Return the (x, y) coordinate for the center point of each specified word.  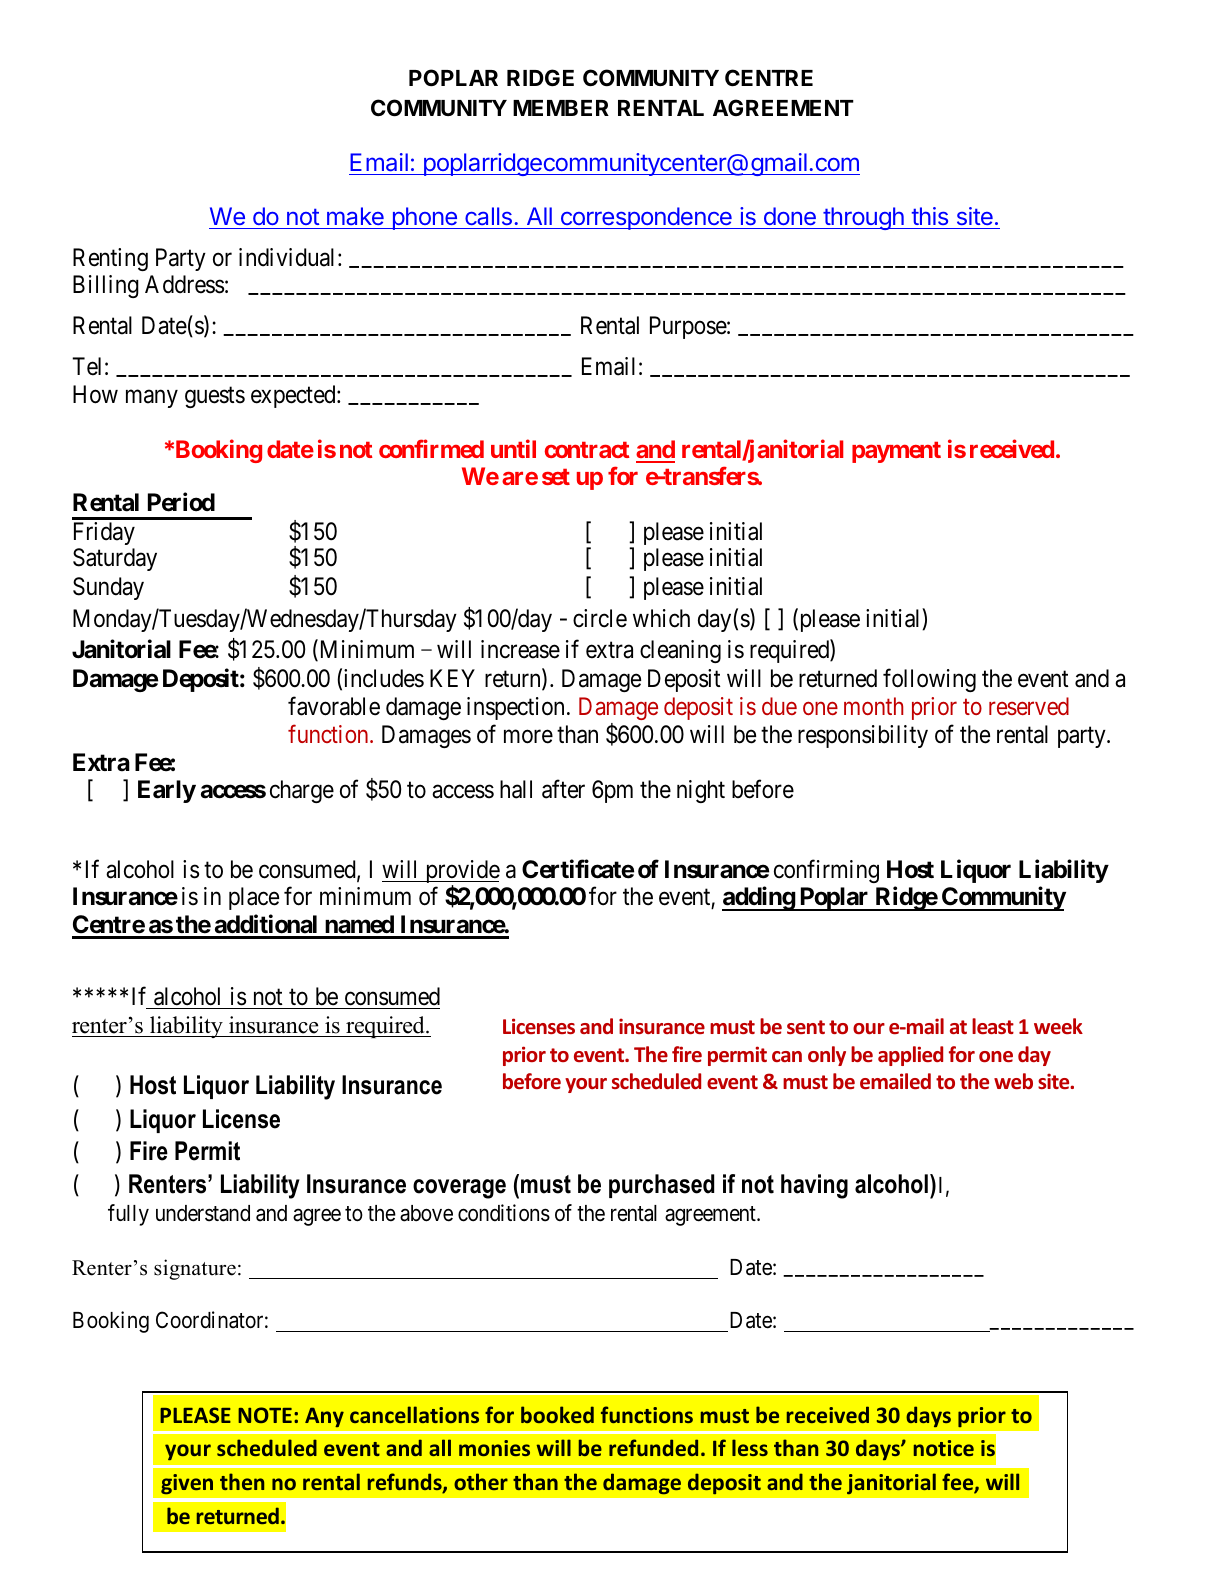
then (242, 1481)
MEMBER (561, 108)
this (930, 216)
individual (286, 257)
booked (557, 1414)
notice (944, 1448)
